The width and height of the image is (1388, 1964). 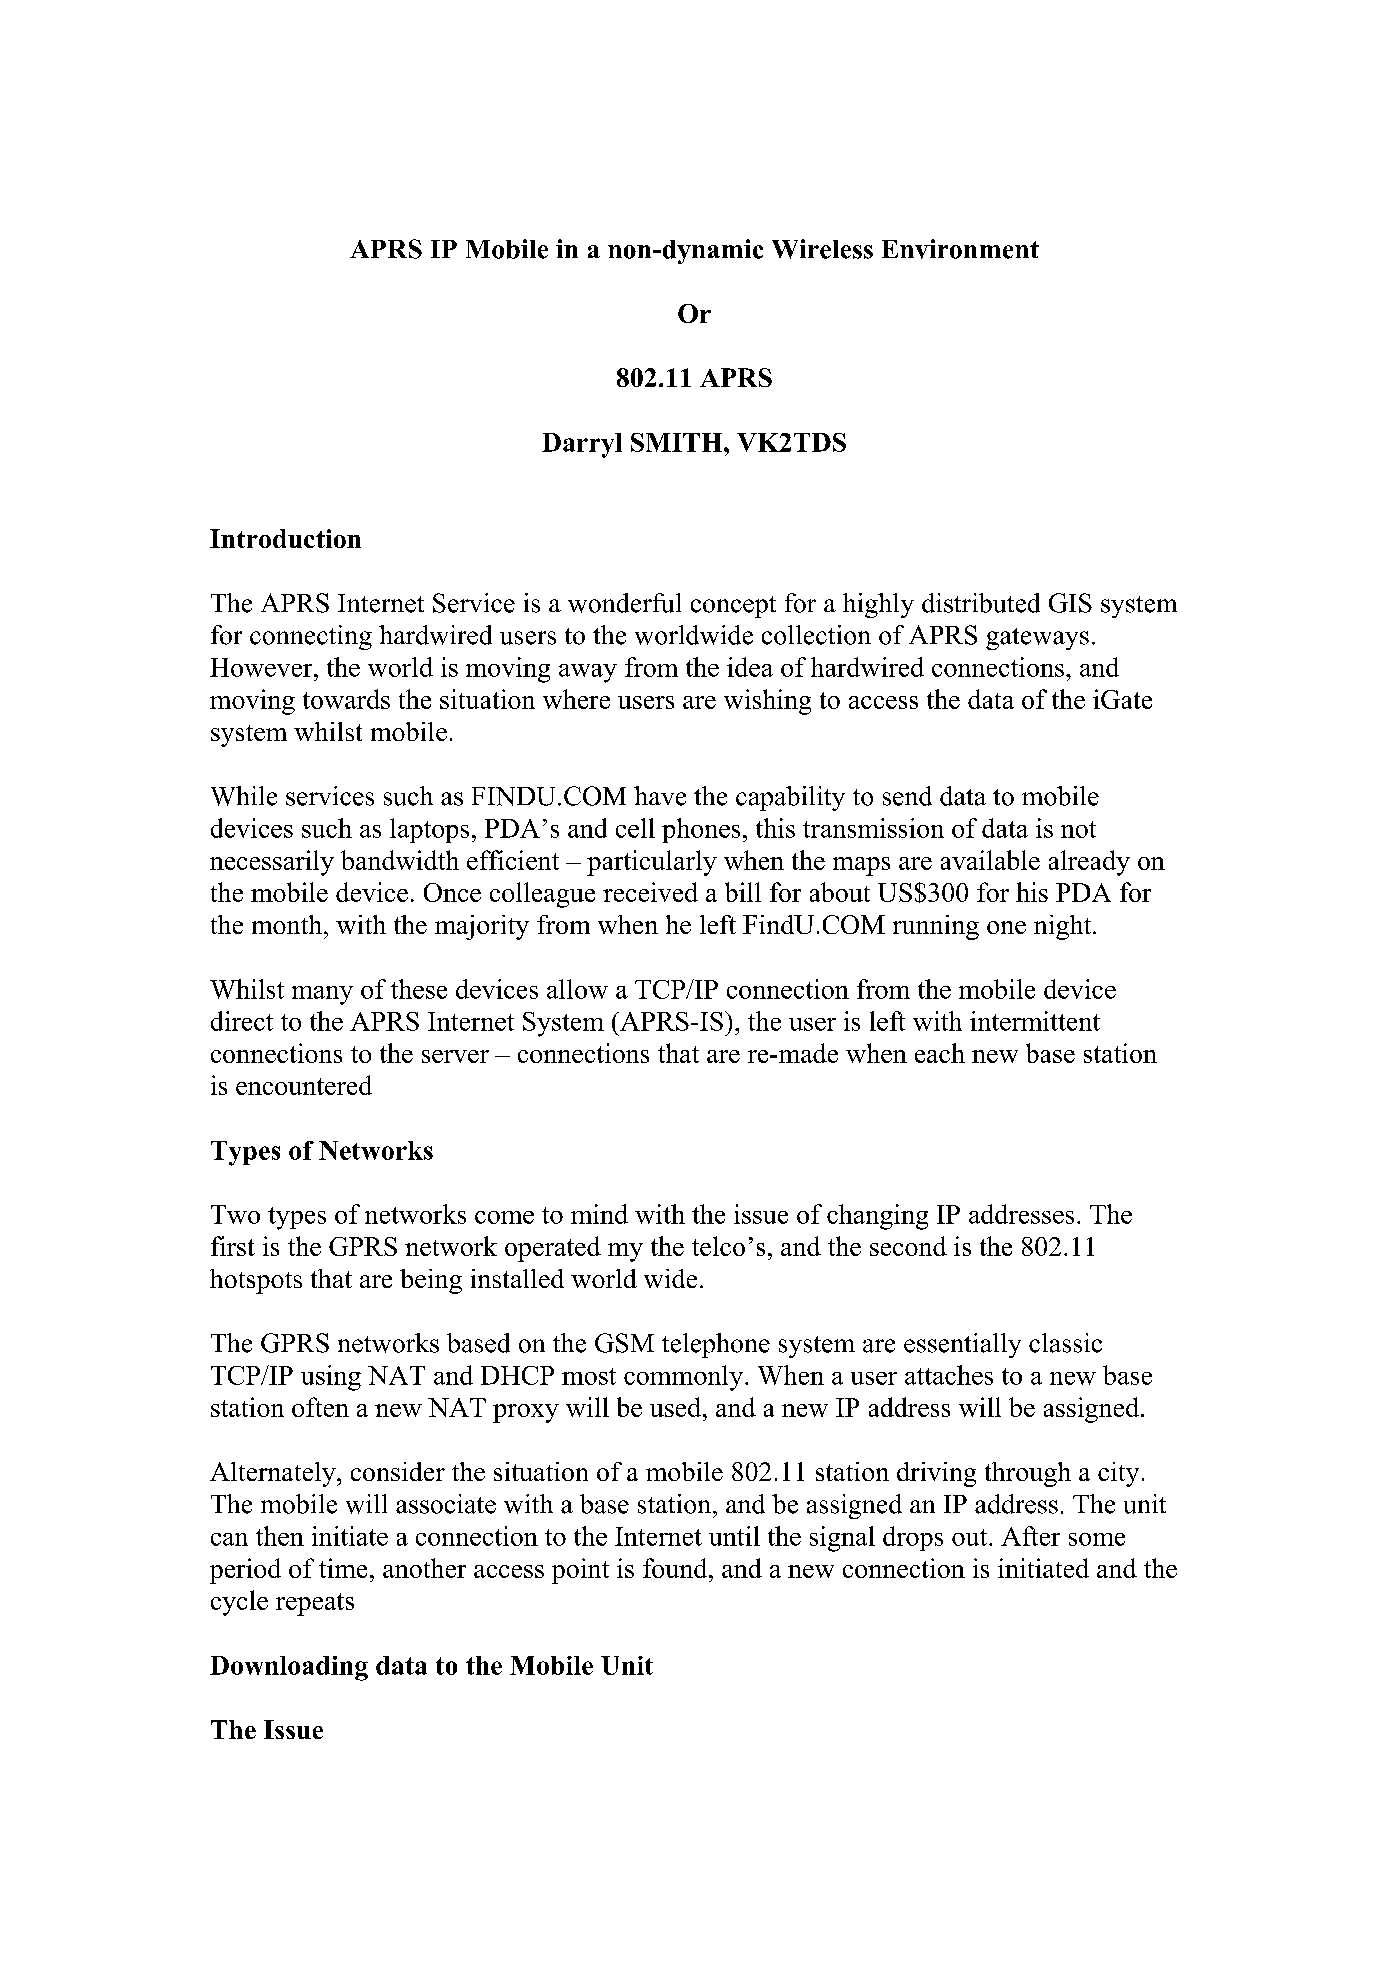 I want to click on Wireless, so click(x=822, y=249).
